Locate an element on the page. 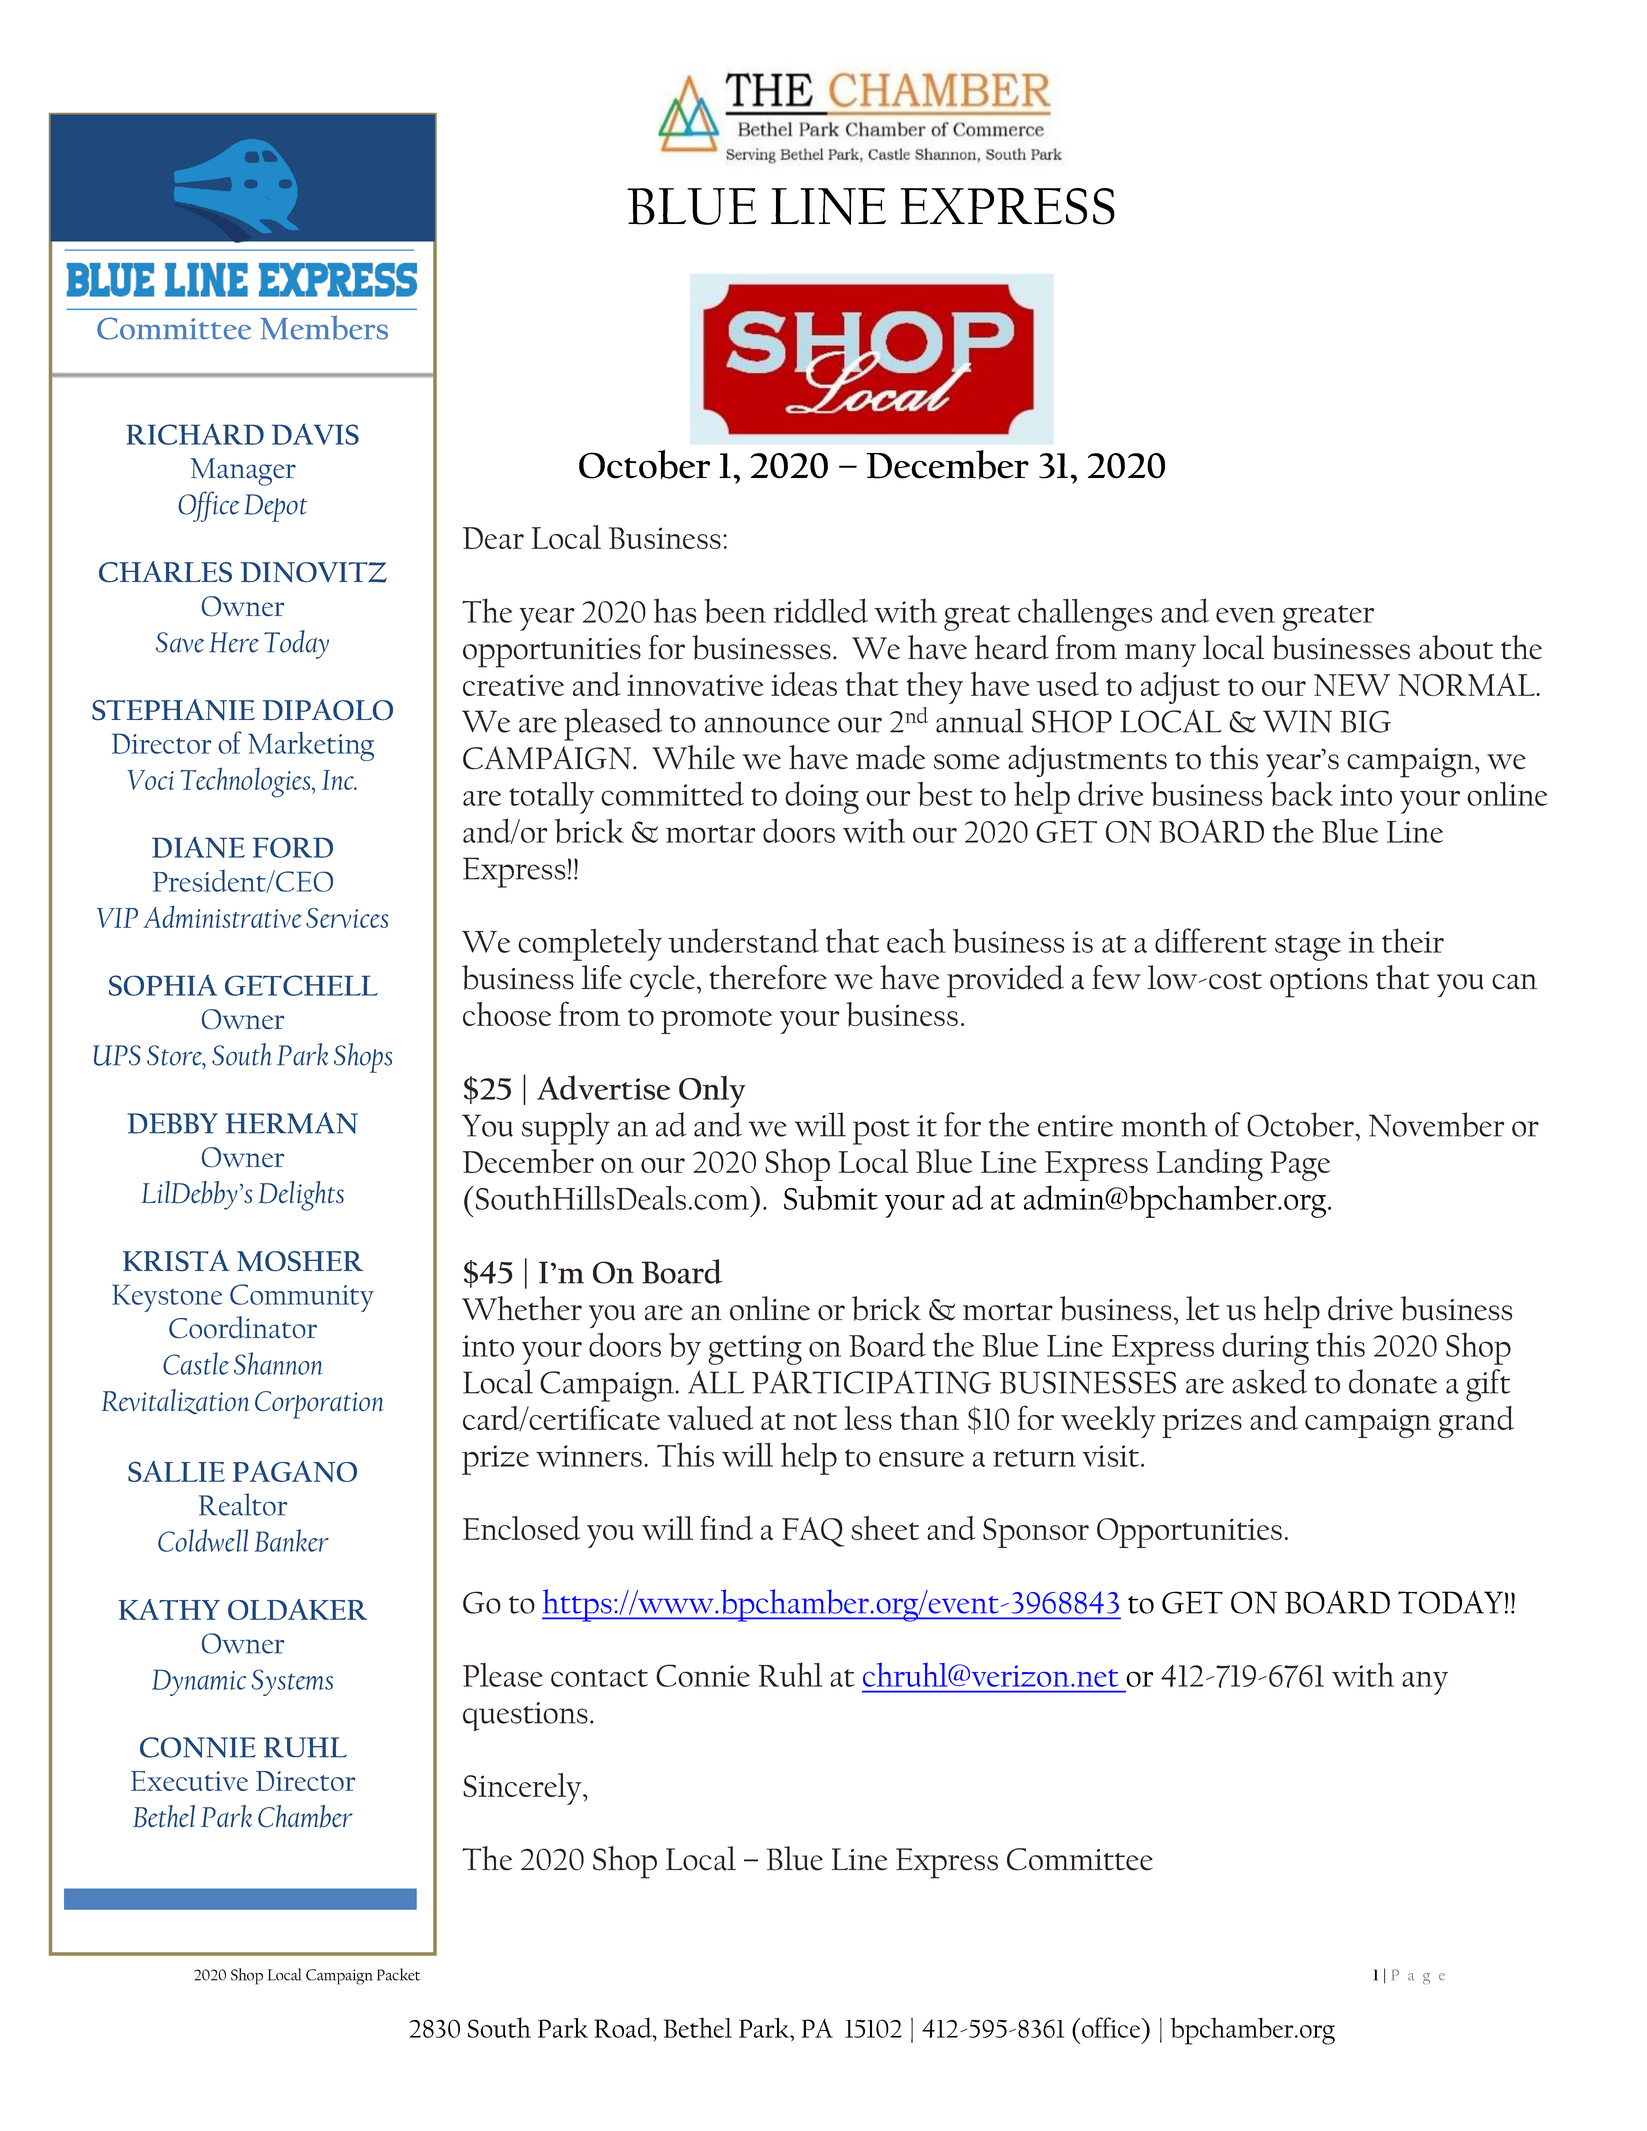 The image size is (1647, 2131). Banker is located at coordinates (292, 1540).
